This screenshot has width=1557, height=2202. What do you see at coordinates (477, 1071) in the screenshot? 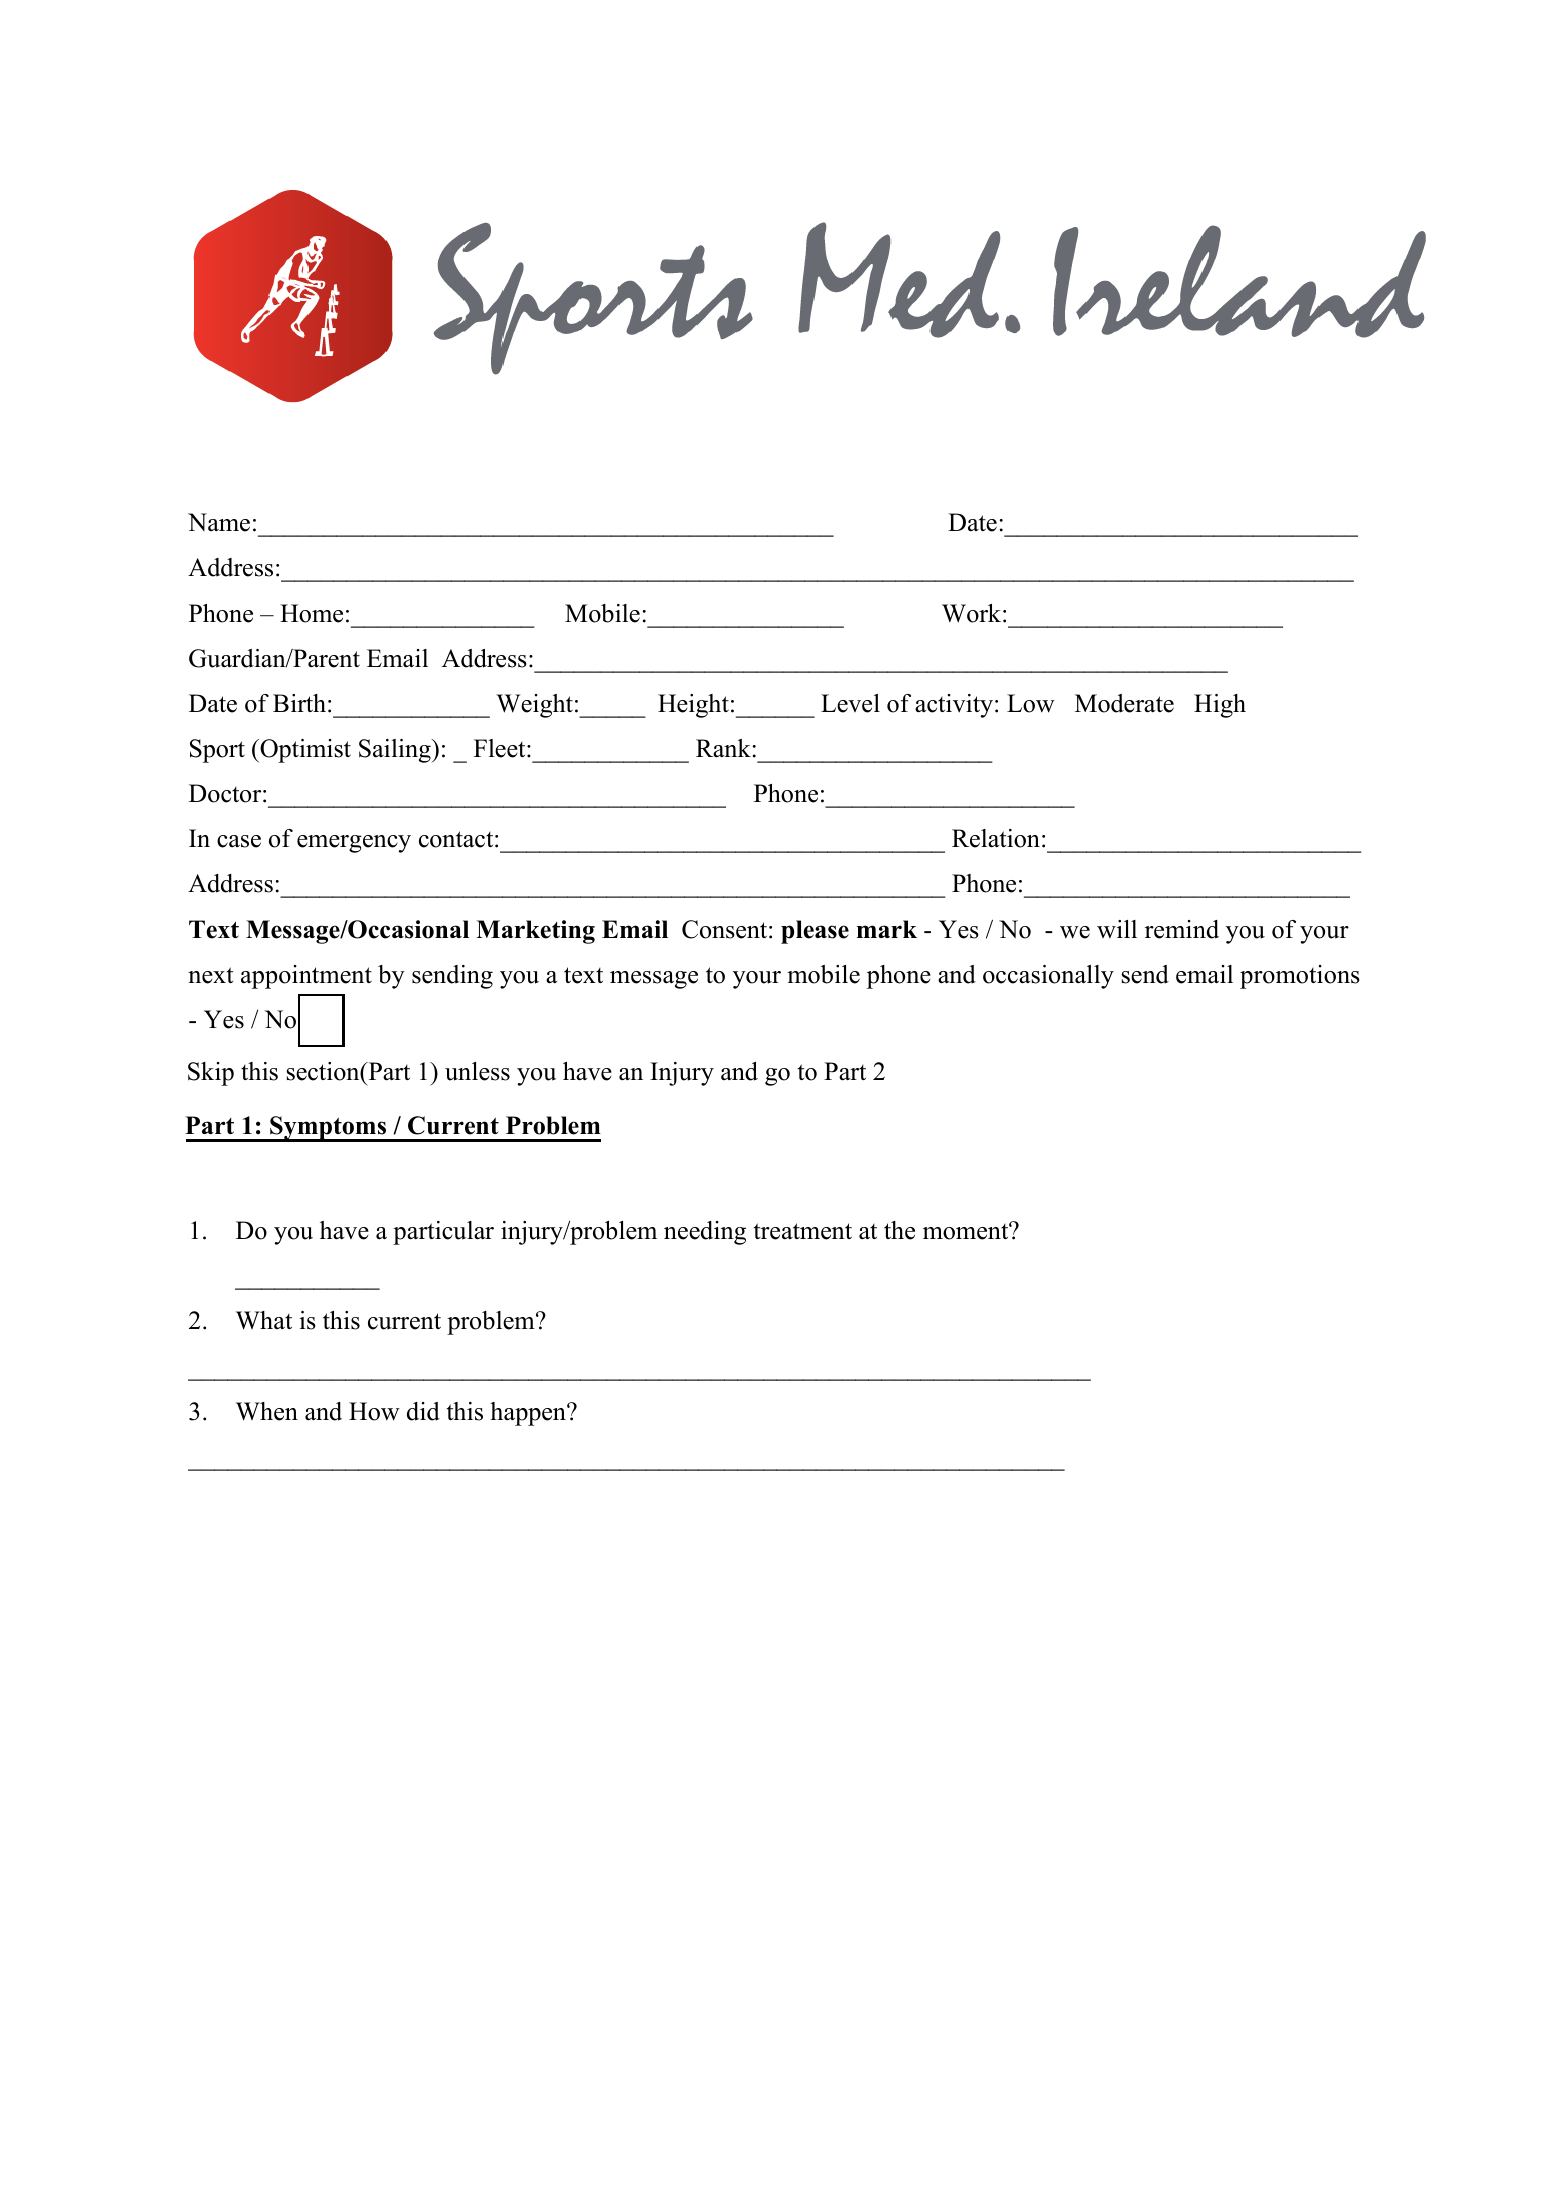
I see `unless` at bounding box center [477, 1071].
